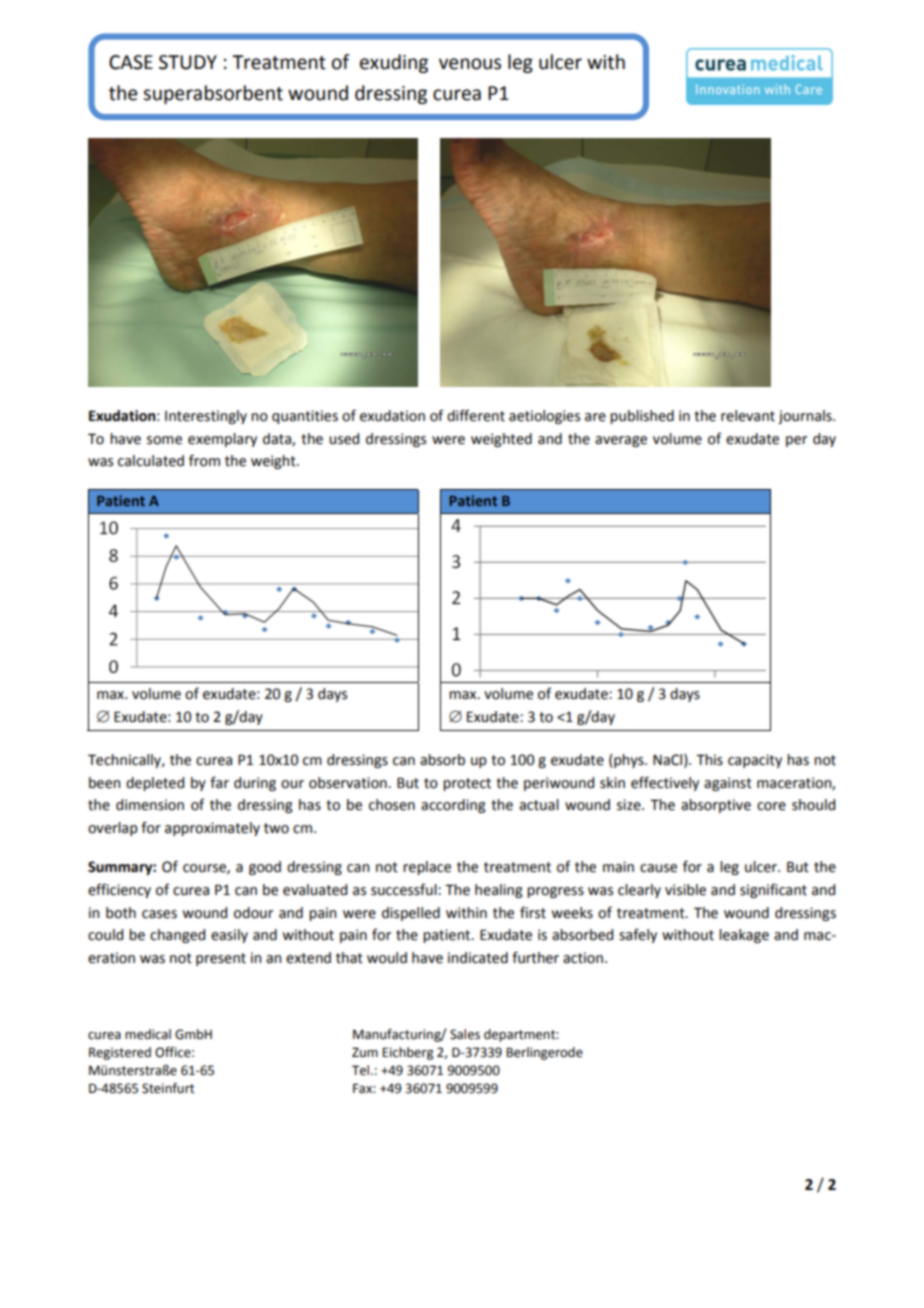 This image has height=1308, width=924. Describe the element at coordinates (206, 417) in the image. I see `Interestingly` at that location.
